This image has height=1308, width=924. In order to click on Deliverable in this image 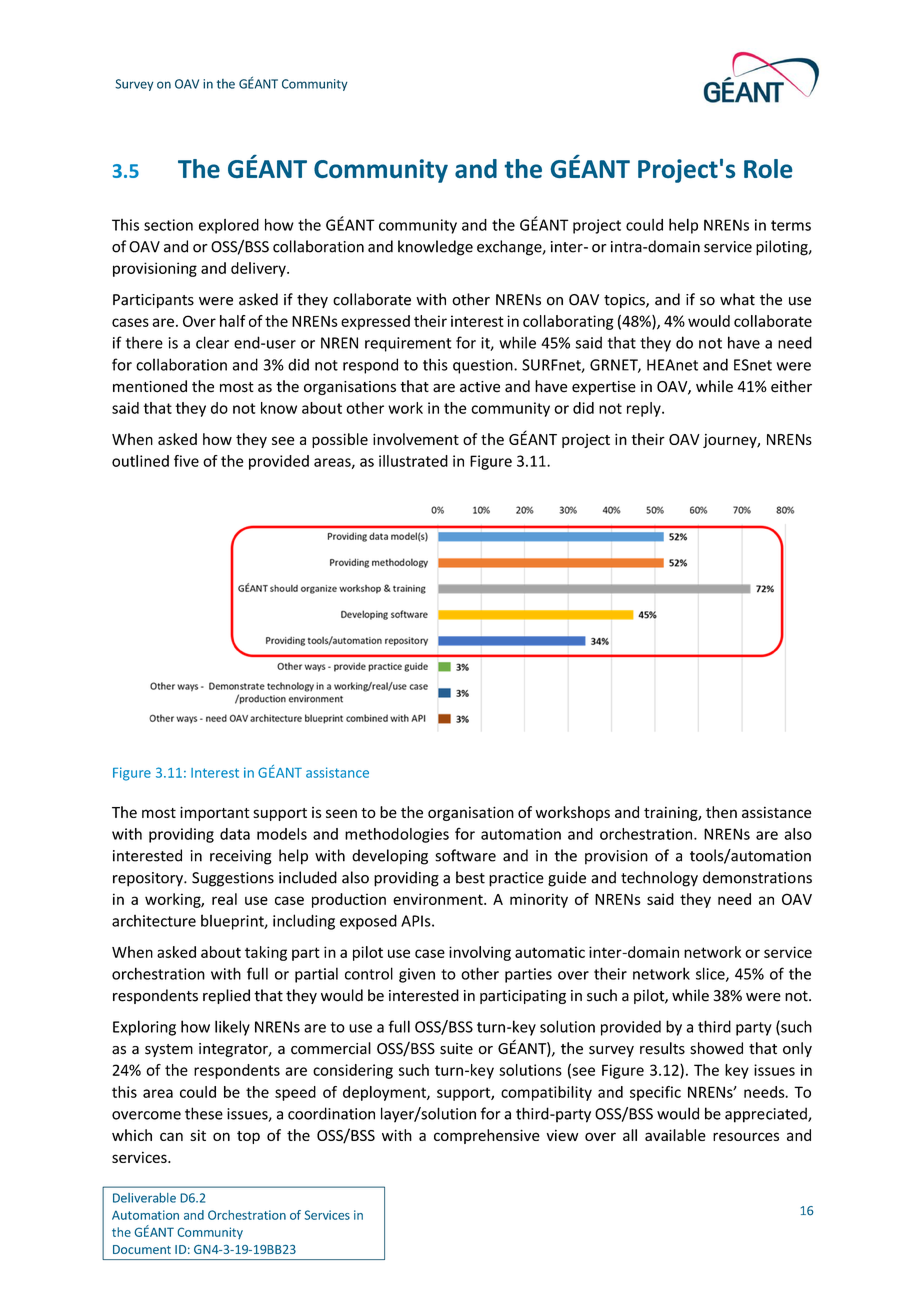, I will do `click(144, 1198)`.
